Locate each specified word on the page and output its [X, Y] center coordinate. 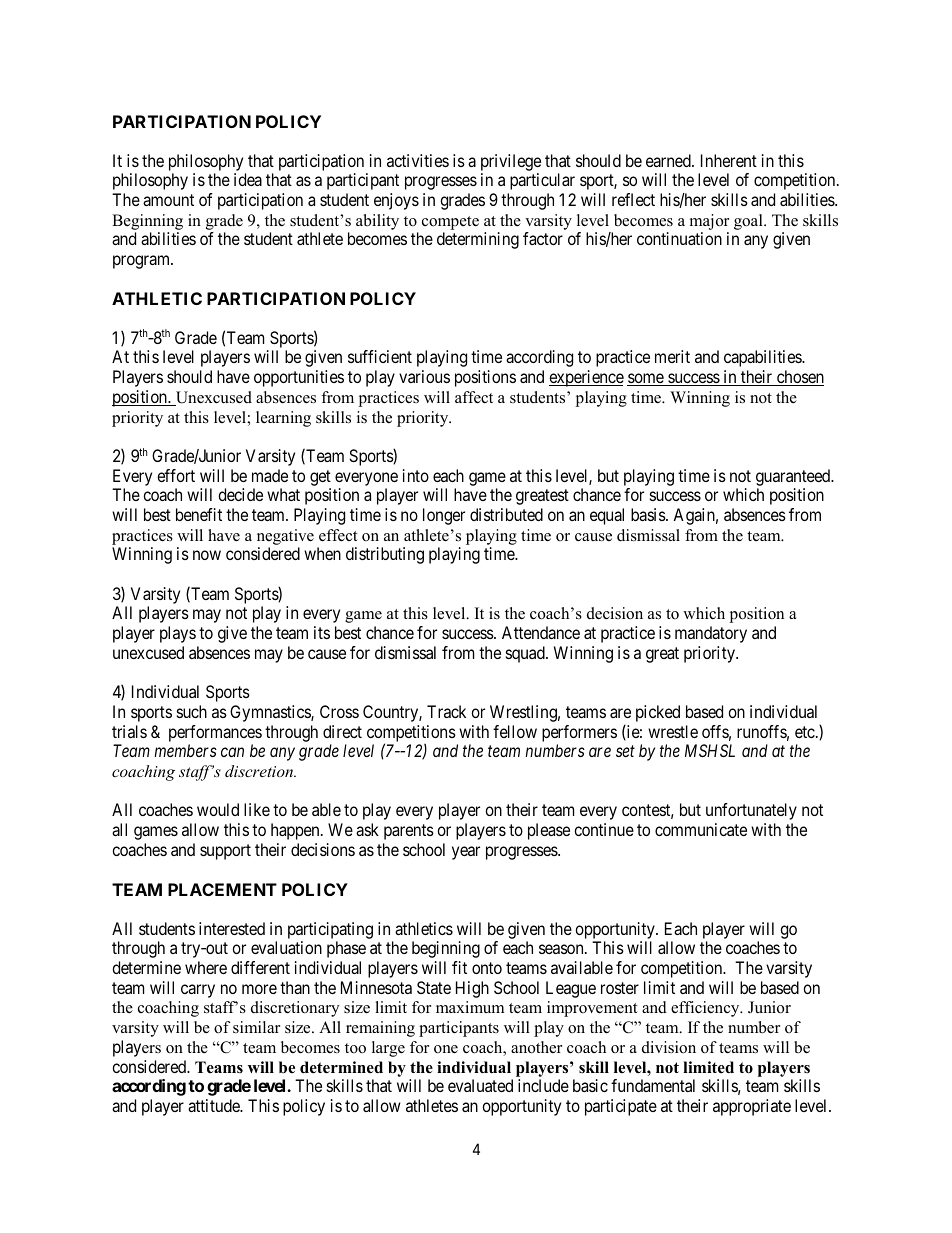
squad [526, 654]
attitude [215, 1105]
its [322, 632]
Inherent [729, 160]
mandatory [711, 634]
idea [248, 179]
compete [450, 223]
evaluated [480, 1085]
